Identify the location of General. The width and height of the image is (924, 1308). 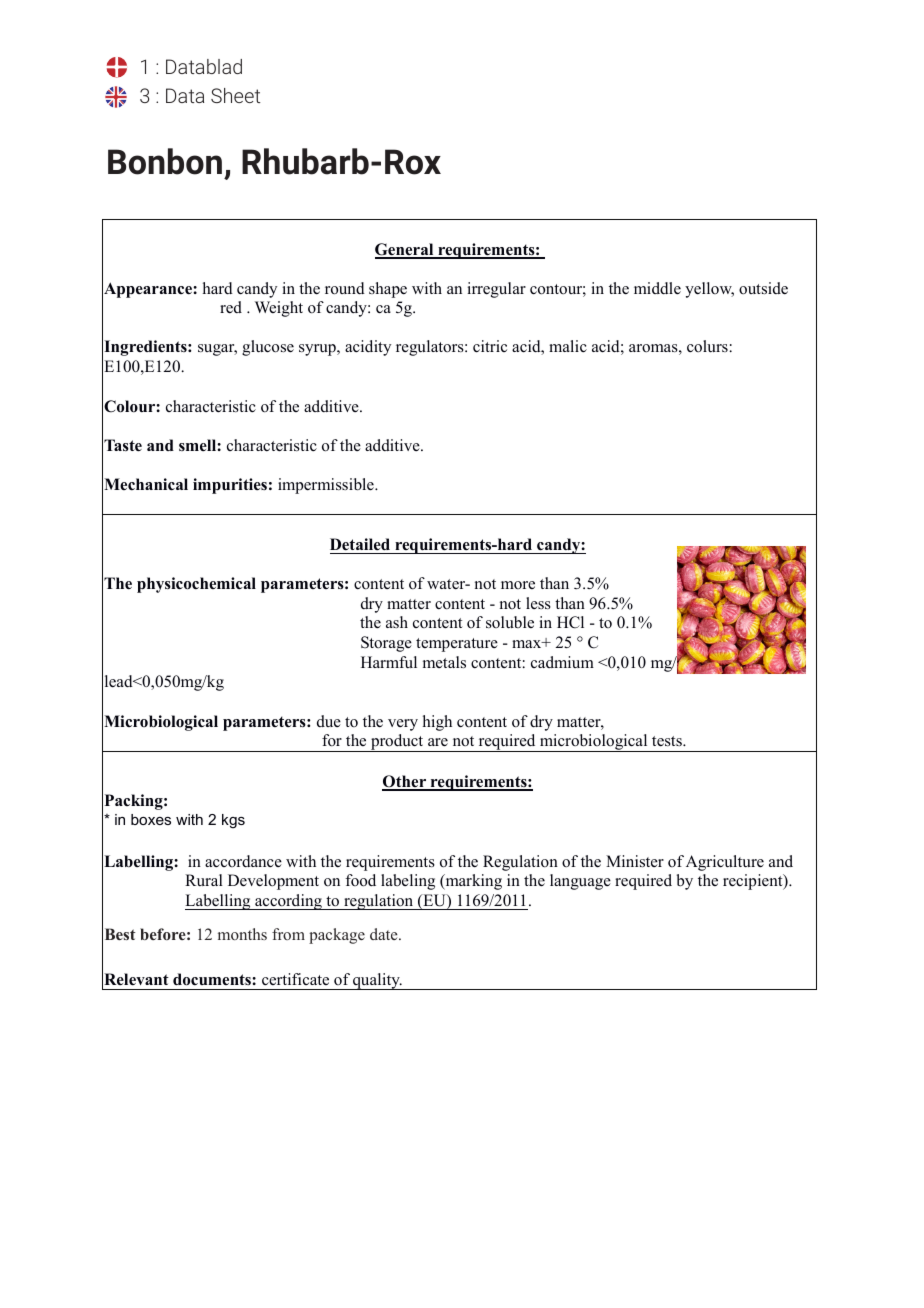
(405, 250).
